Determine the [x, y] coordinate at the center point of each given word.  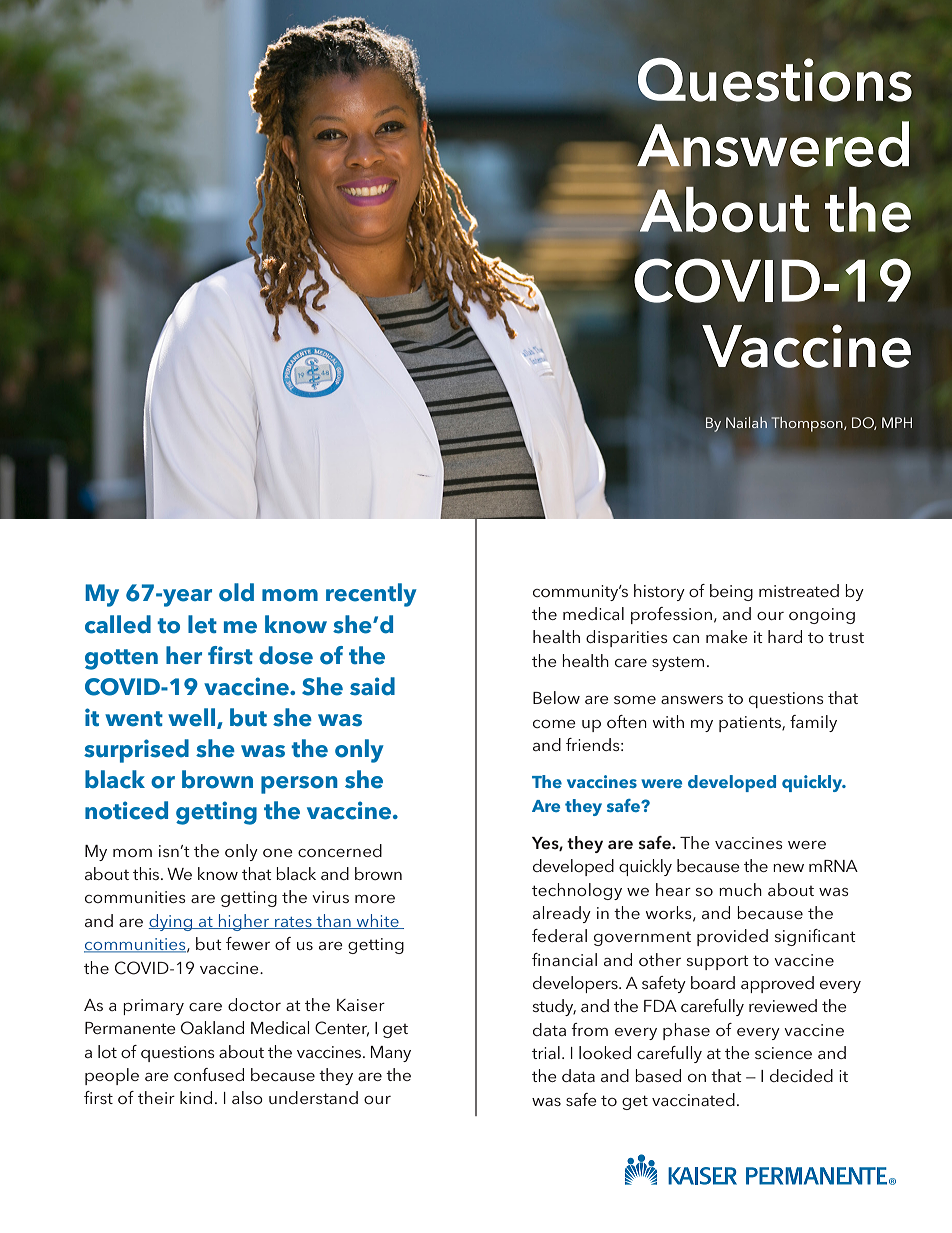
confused [209, 1074]
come [554, 724]
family [813, 723]
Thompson [808, 424]
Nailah [746, 422]
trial [546, 1052]
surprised [136, 751]
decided [801, 1075]
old [236, 592]
